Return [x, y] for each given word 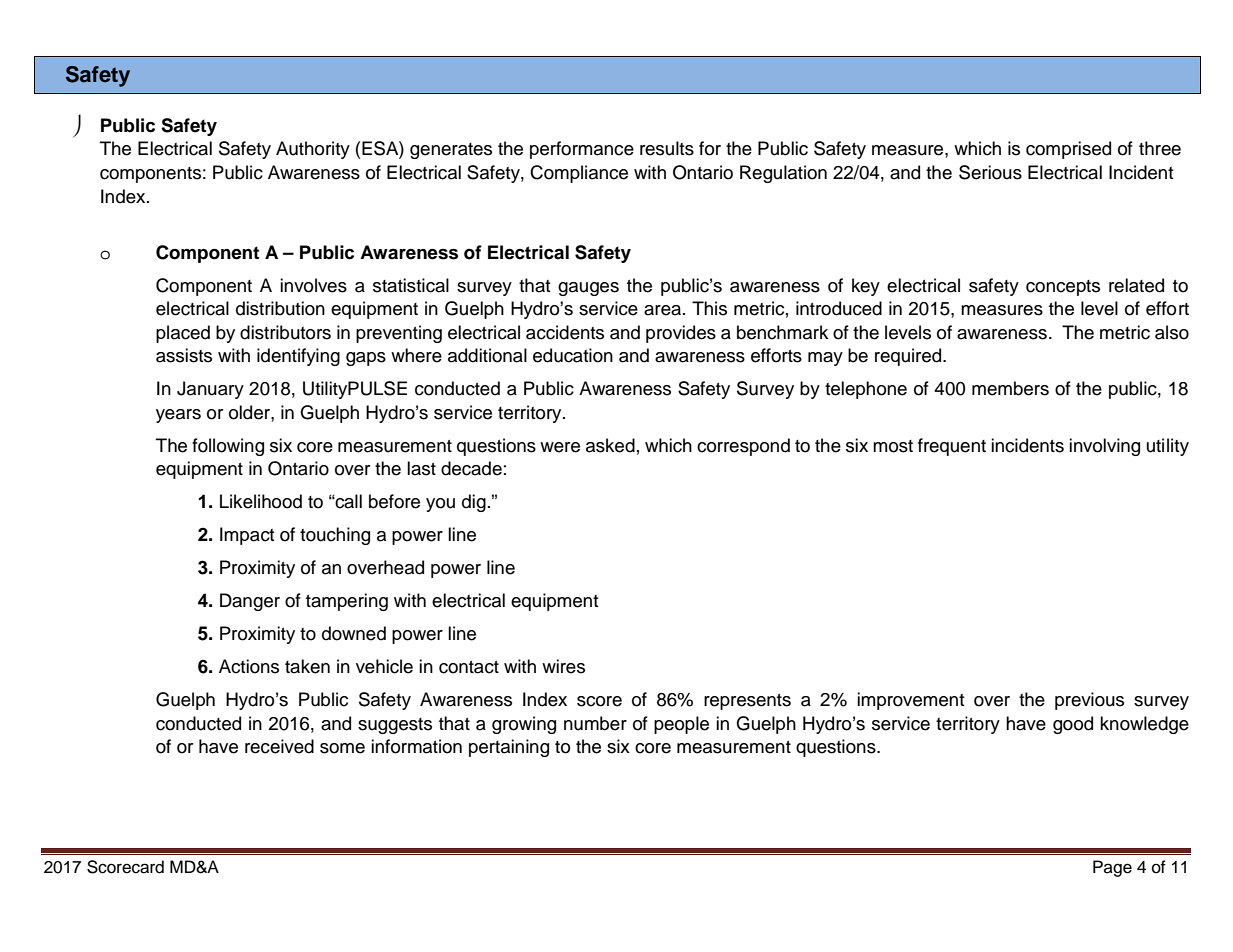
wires [563, 666]
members [1010, 388]
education [573, 355]
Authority [313, 150]
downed [354, 633]
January [210, 390]
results [667, 148]
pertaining [509, 748]
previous [1089, 701]
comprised [1068, 150]
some [342, 748]
